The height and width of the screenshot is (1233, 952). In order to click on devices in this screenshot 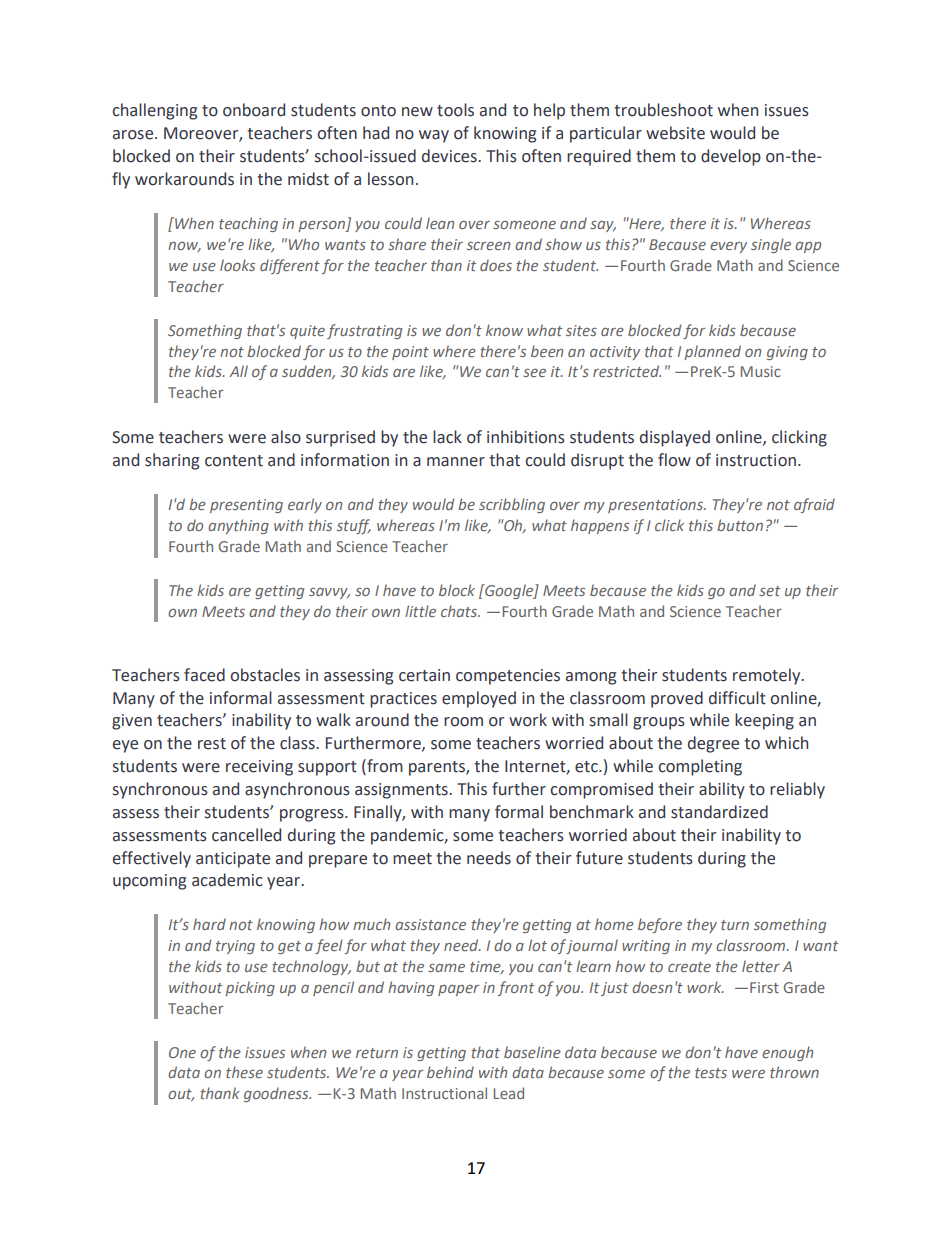, I will do `click(450, 156)`.
